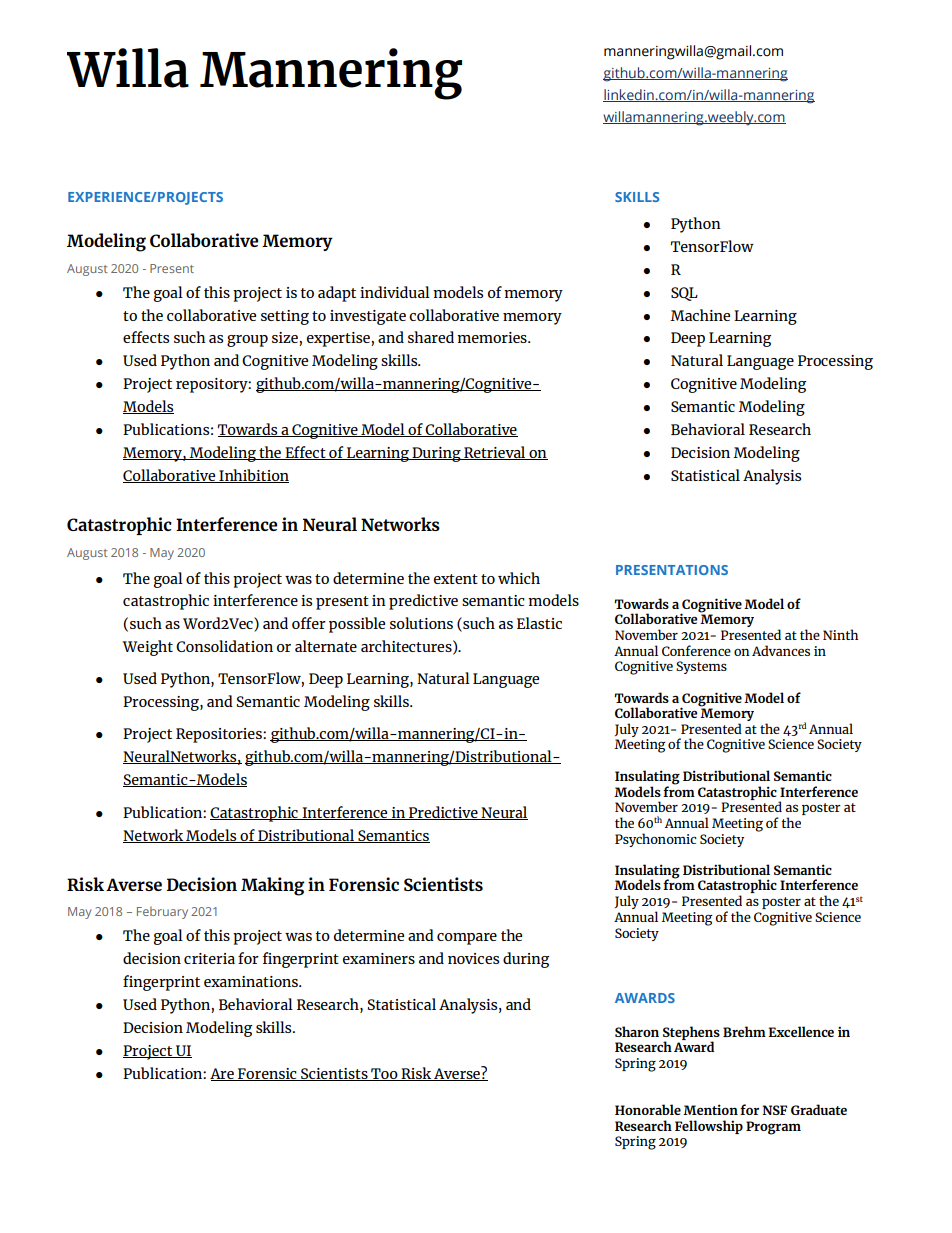  Describe the element at coordinates (700, 315) in the page. I see `Machine` at that location.
